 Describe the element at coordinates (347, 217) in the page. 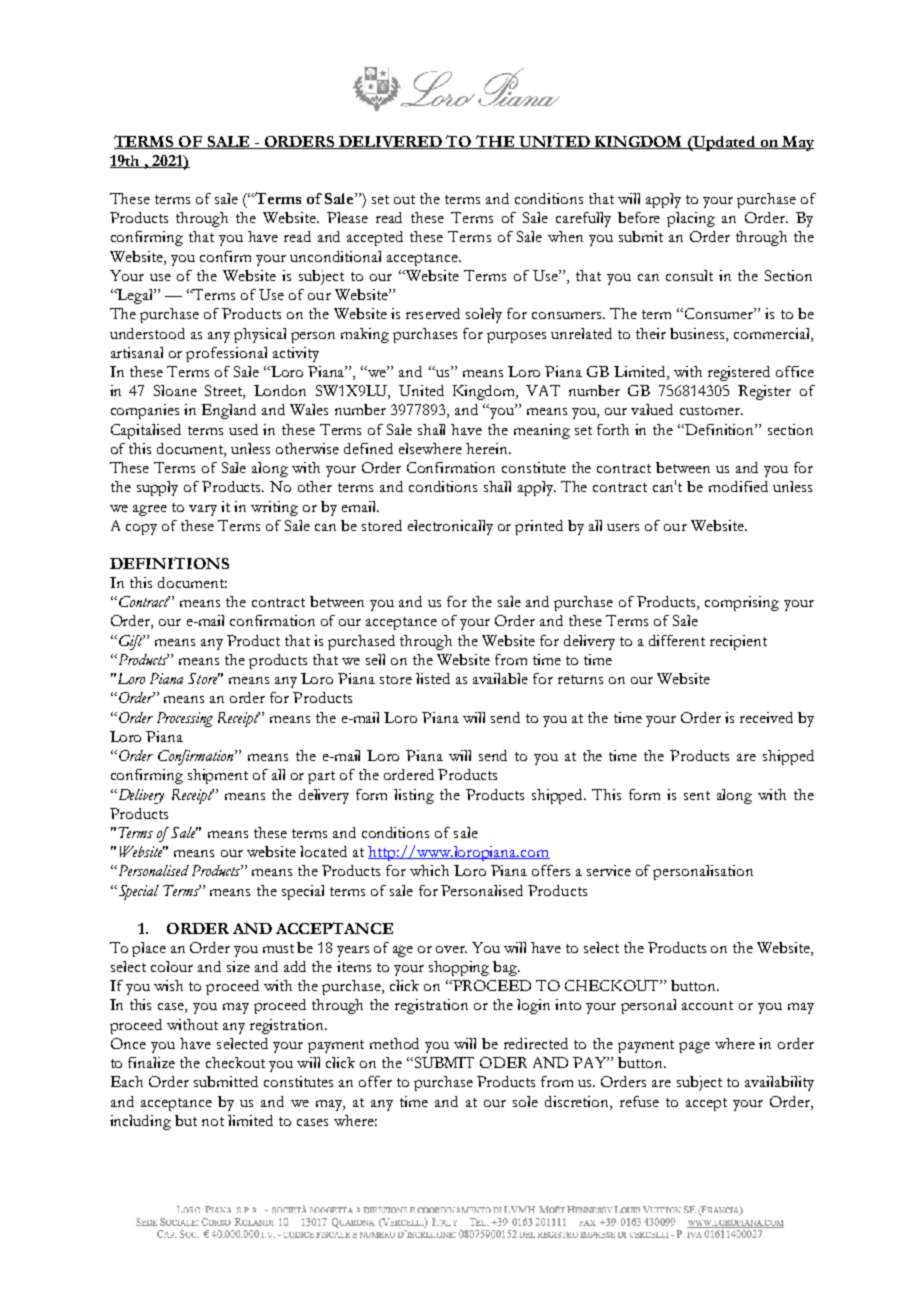

I see `Please` at that location.
